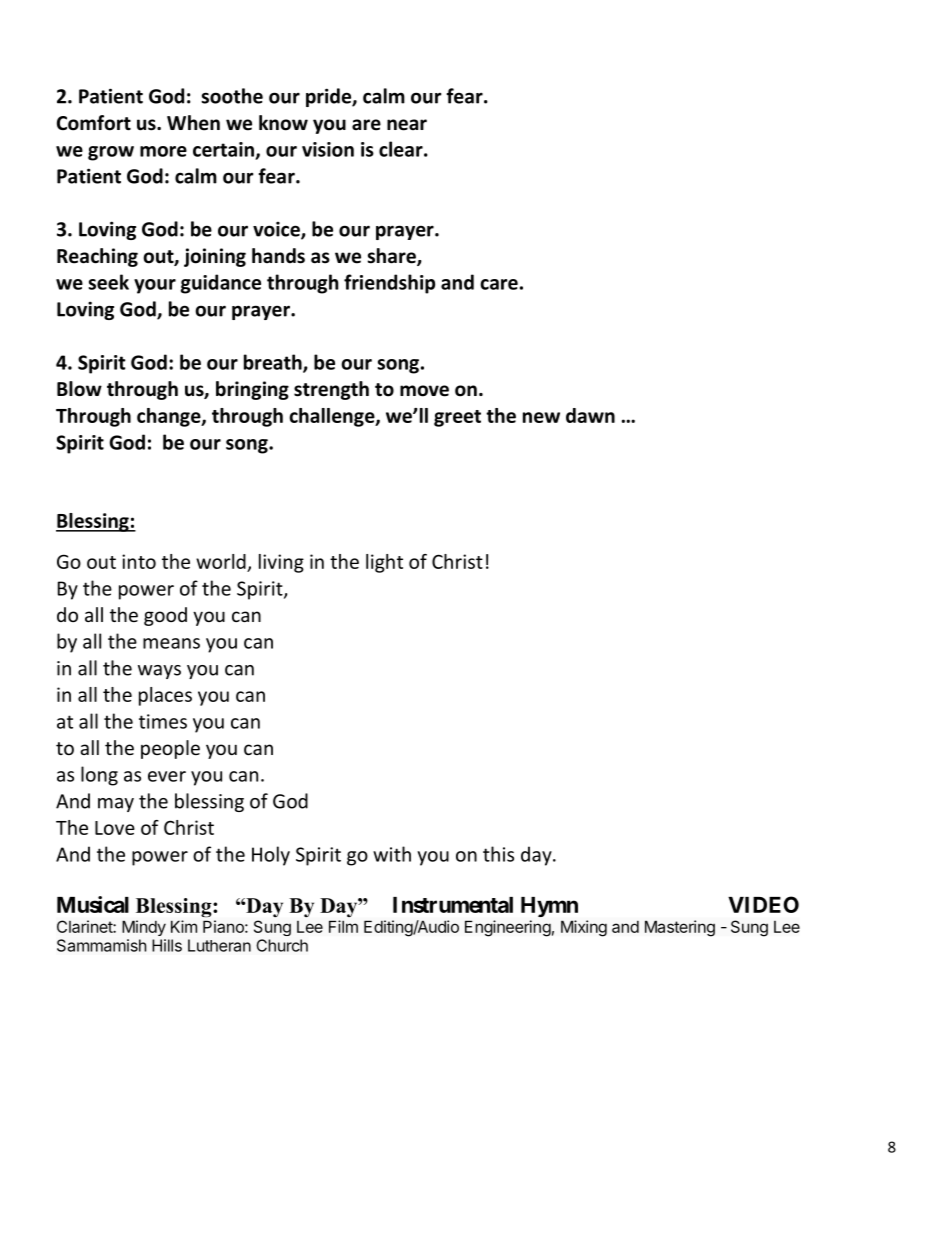 Image resolution: width=952 pixels, height=1233 pixels. What do you see at coordinates (389, 284) in the screenshot?
I see `friendship` at bounding box center [389, 284].
